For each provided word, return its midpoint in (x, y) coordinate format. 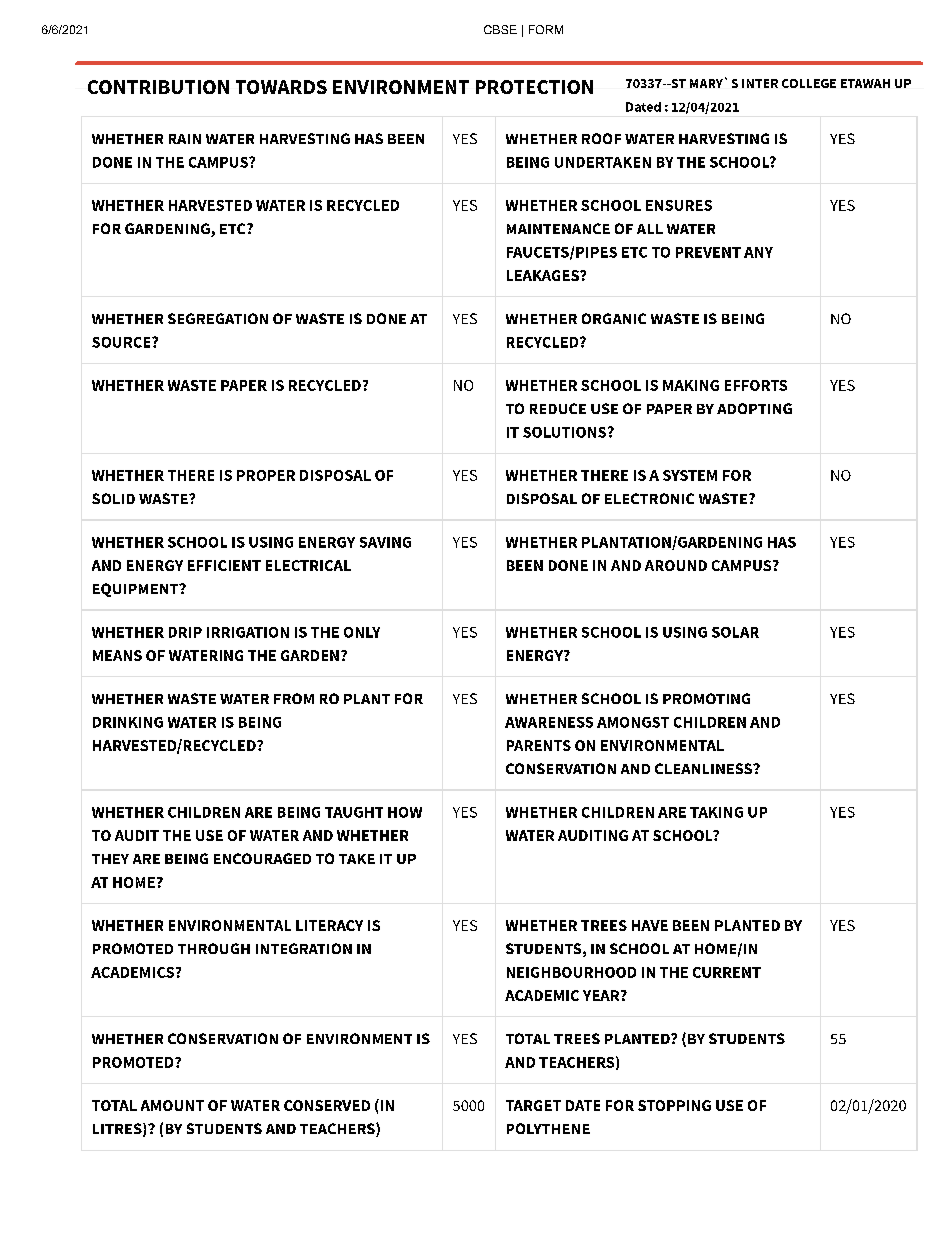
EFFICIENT (224, 565)
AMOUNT (172, 1105)
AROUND (676, 565)
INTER (760, 83)
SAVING (385, 542)
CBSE (500, 29)
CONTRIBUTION (158, 87)
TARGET (533, 1105)
